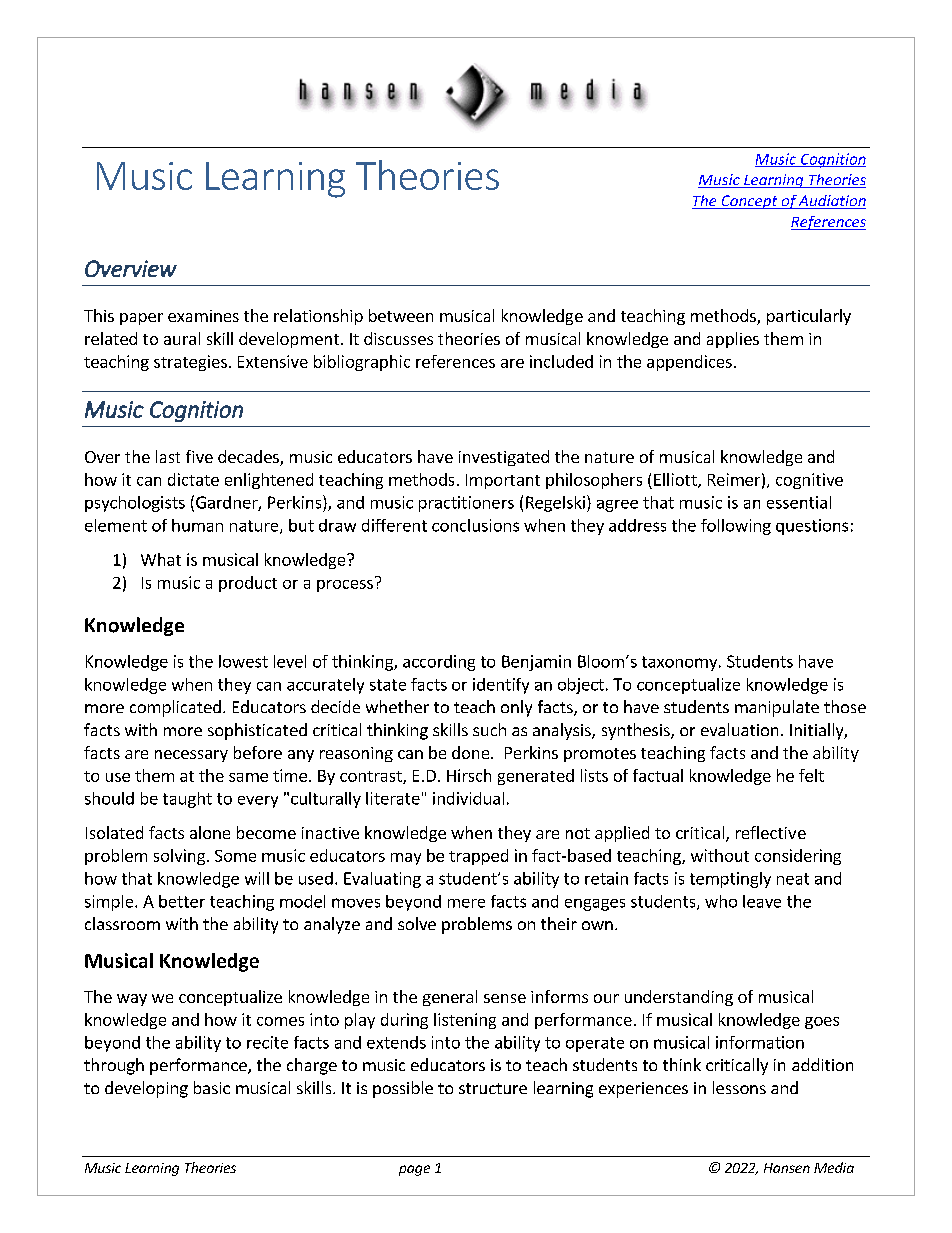 The width and height of the screenshot is (952, 1233). What do you see at coordinates (182, 901) in the screenshot?
I see `better` at bounding box center [182, 901].
